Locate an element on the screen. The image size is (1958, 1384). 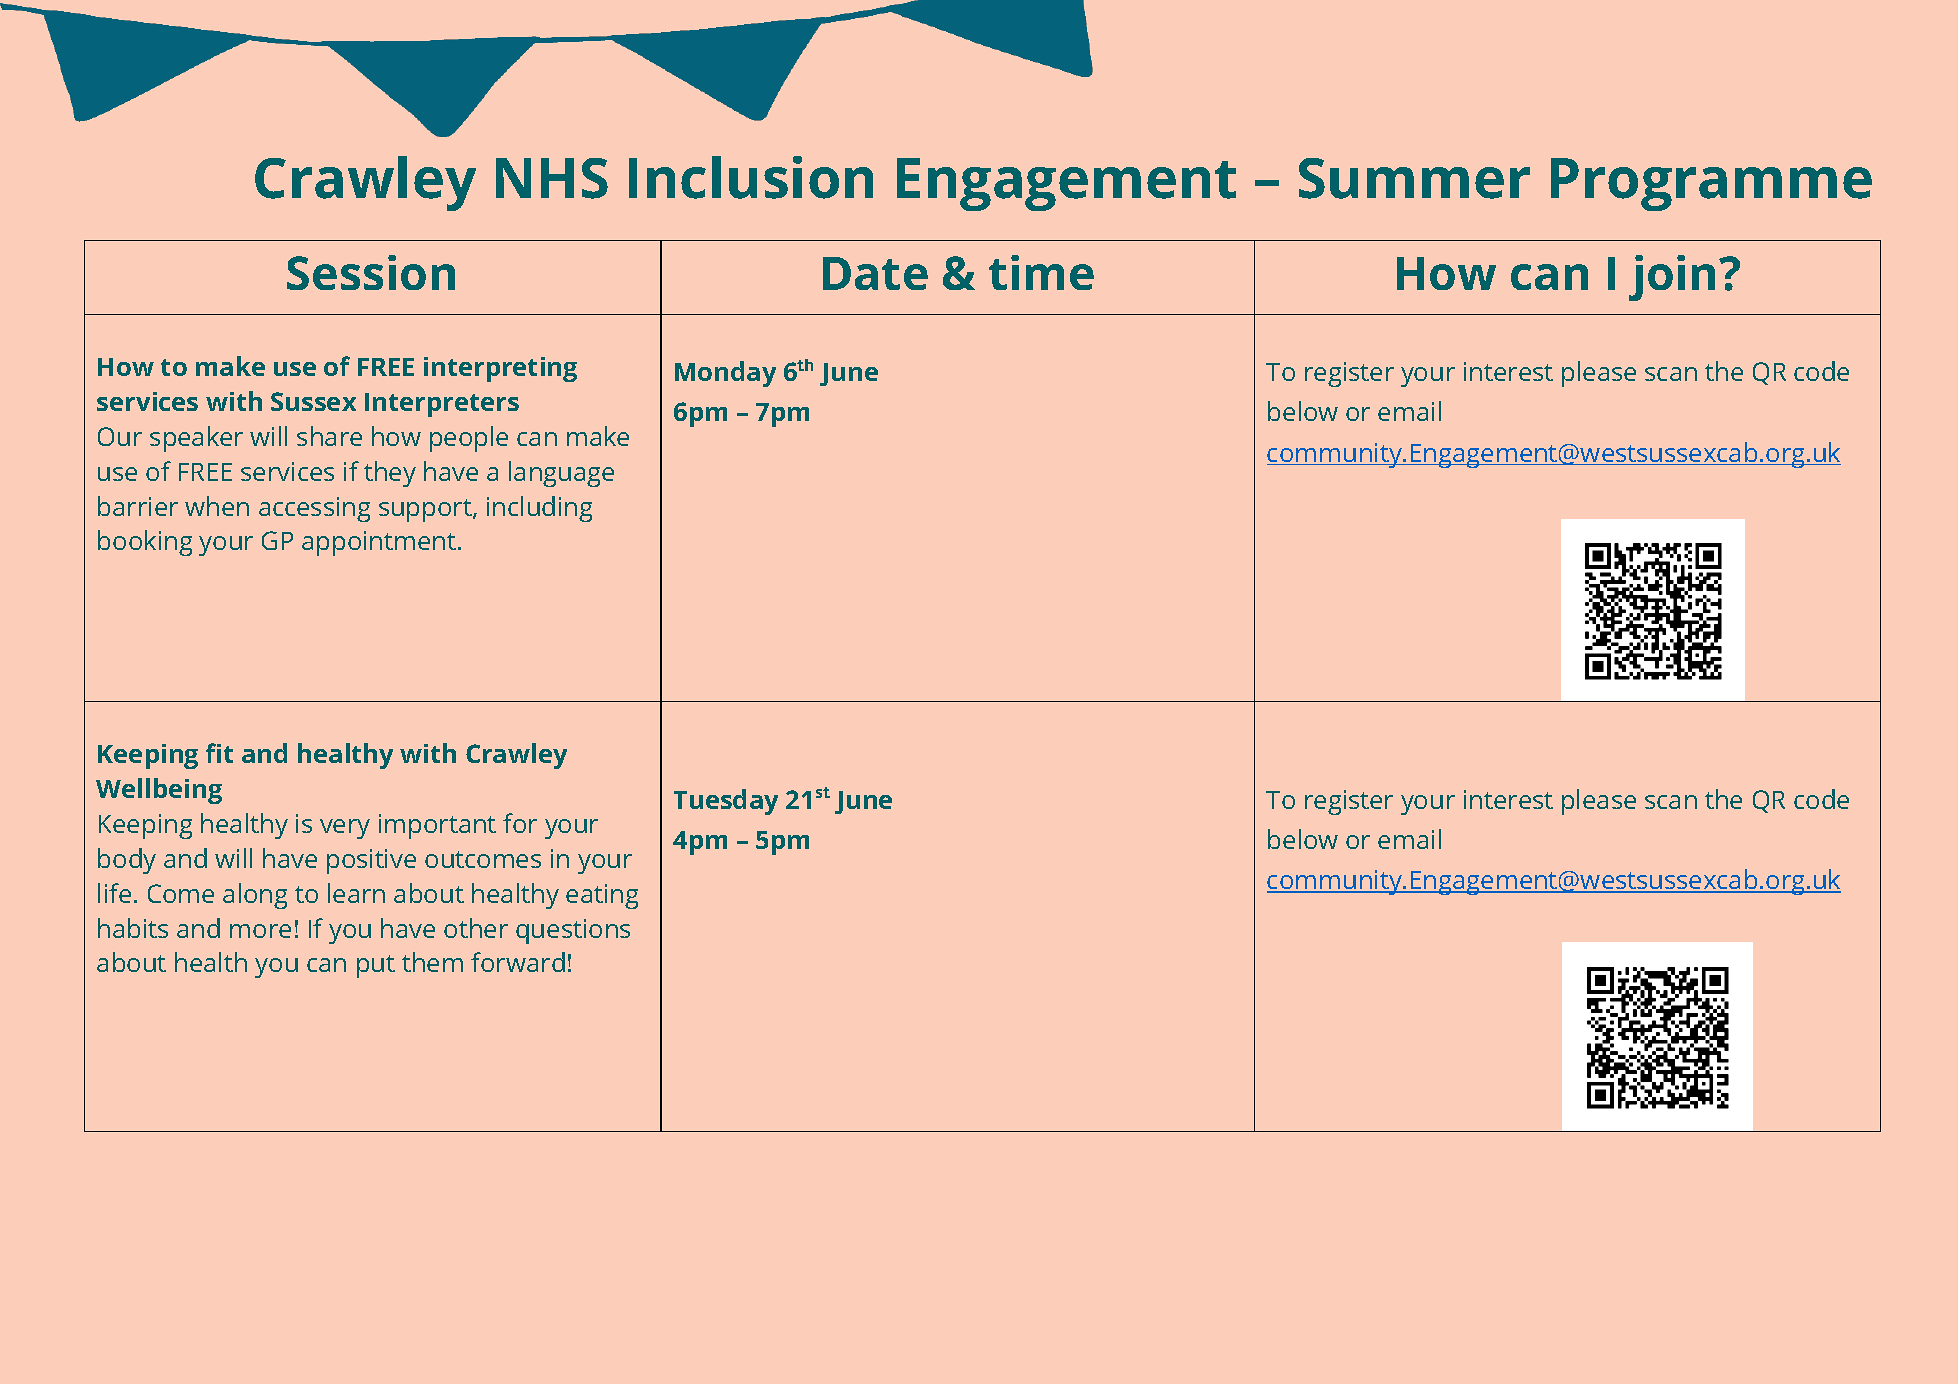
Inclusion is located at coordinates (751, 177).
